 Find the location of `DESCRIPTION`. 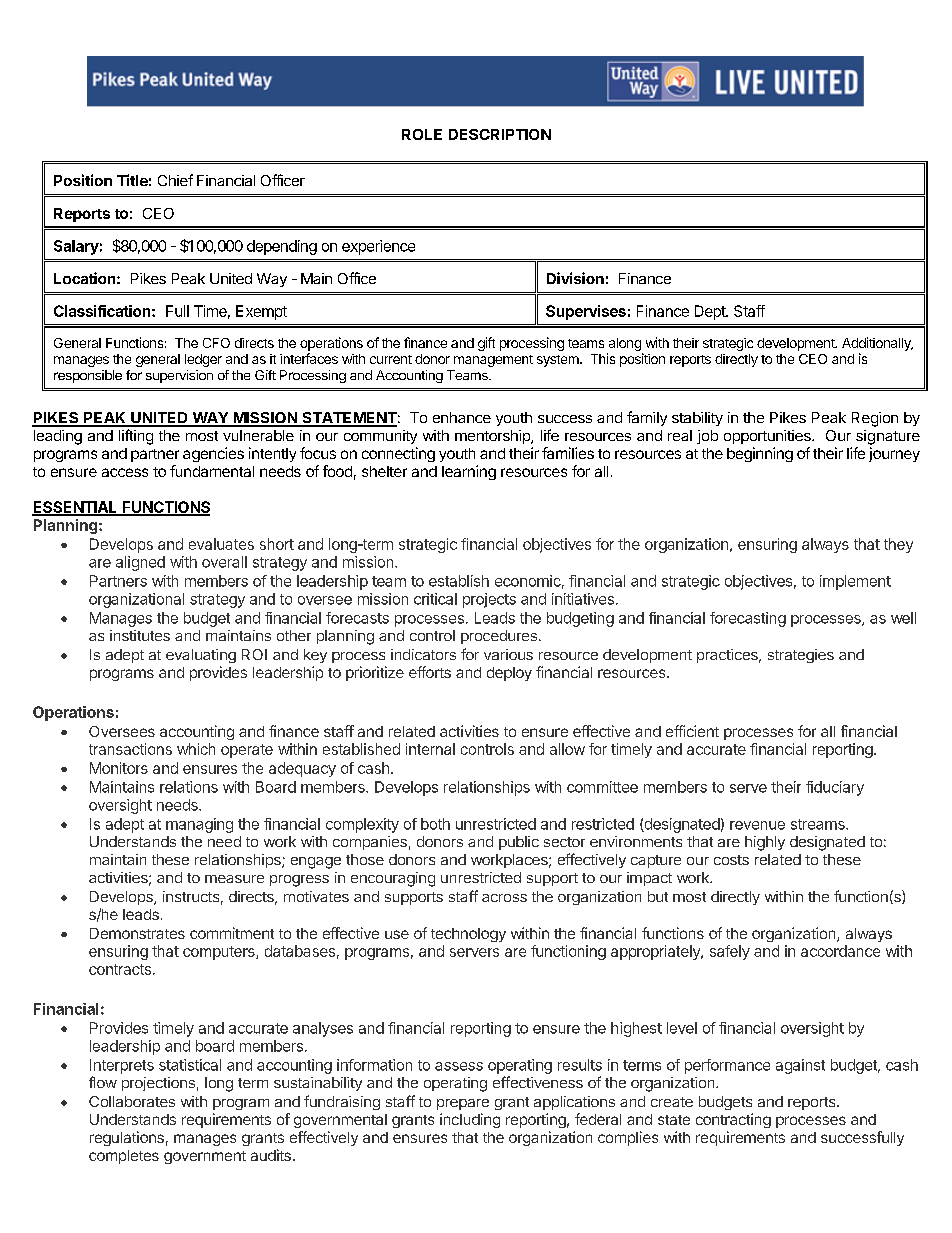

DESCRIPTION is located at coordinates (500, 134).
